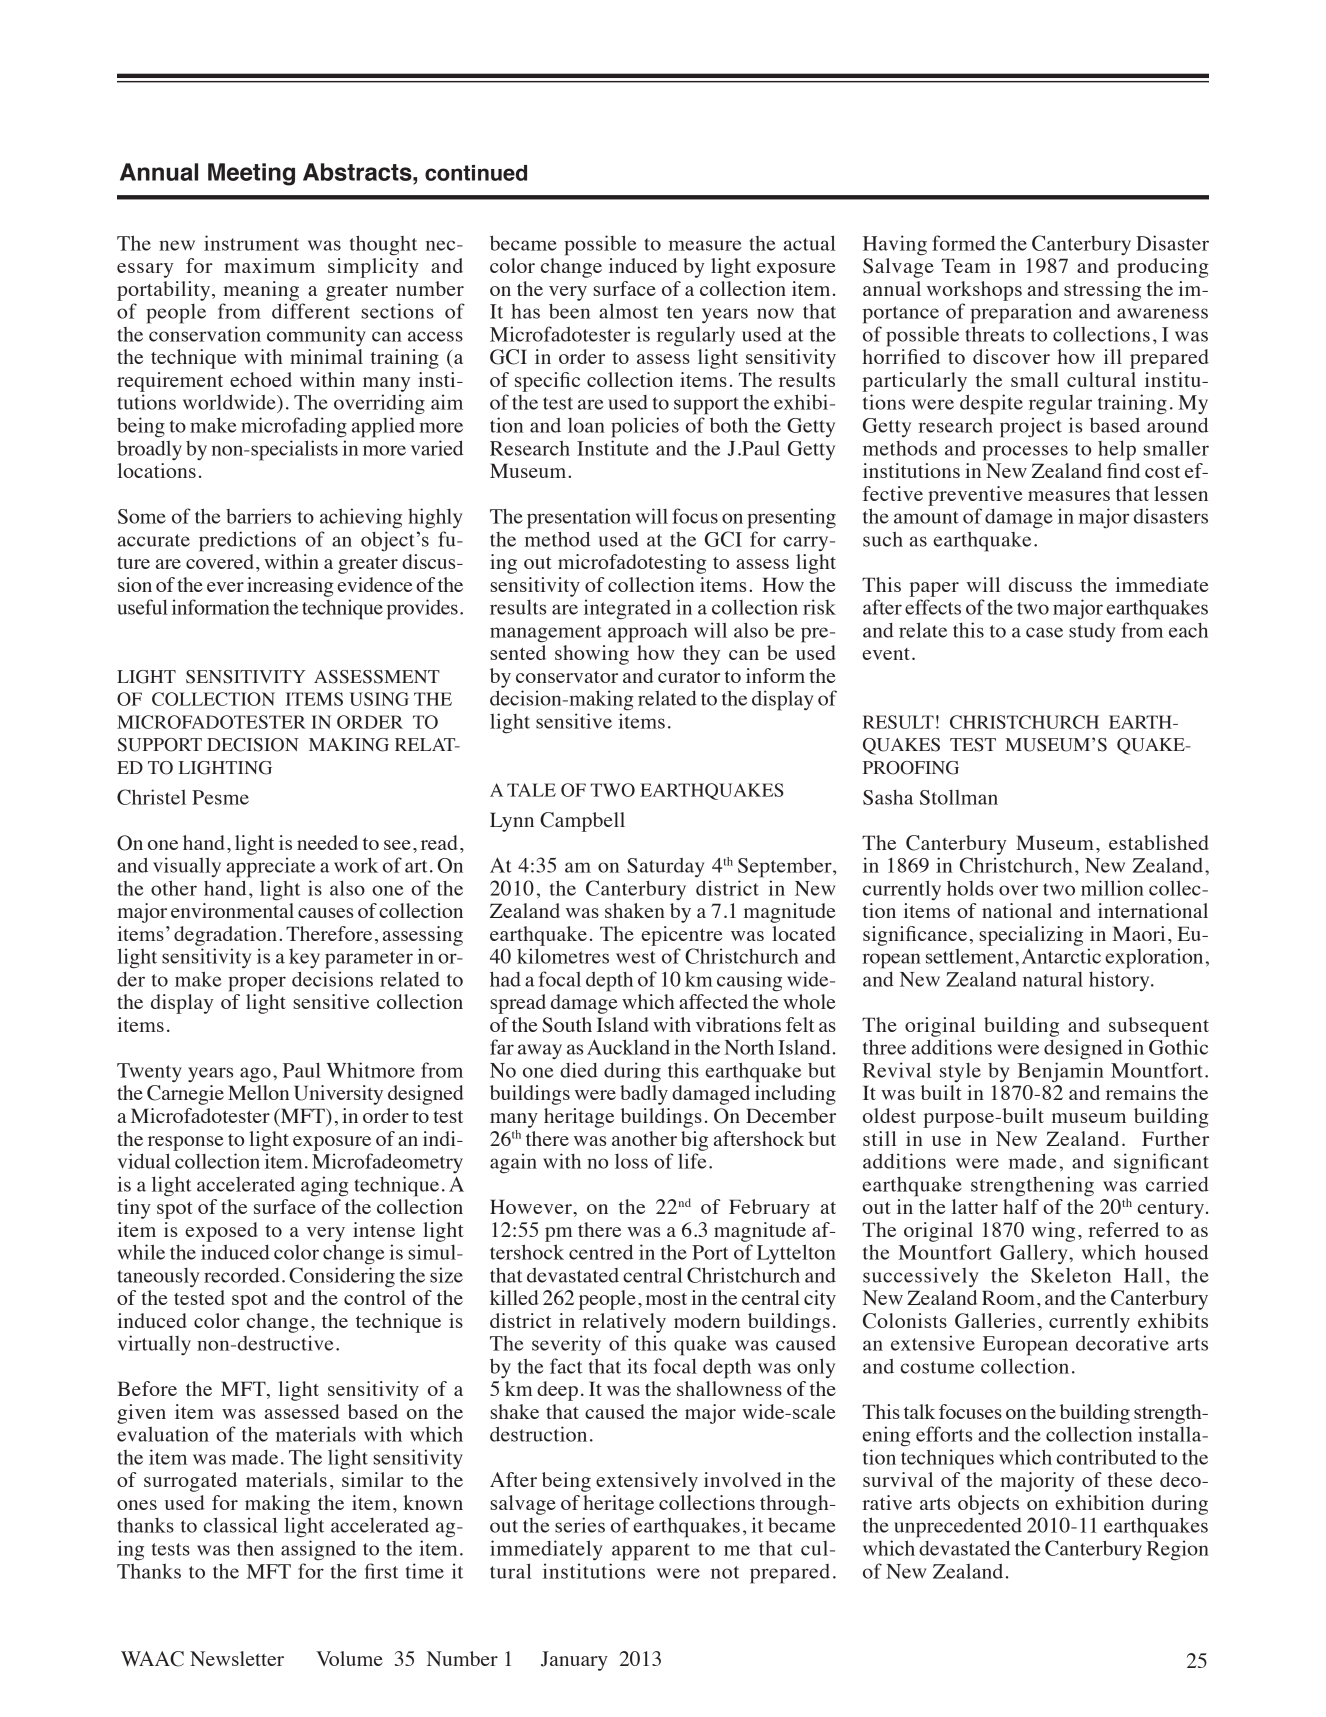 The width and height of the screenshot is (1326, 1717). I want to click on Region, so click(1178, 1550).
